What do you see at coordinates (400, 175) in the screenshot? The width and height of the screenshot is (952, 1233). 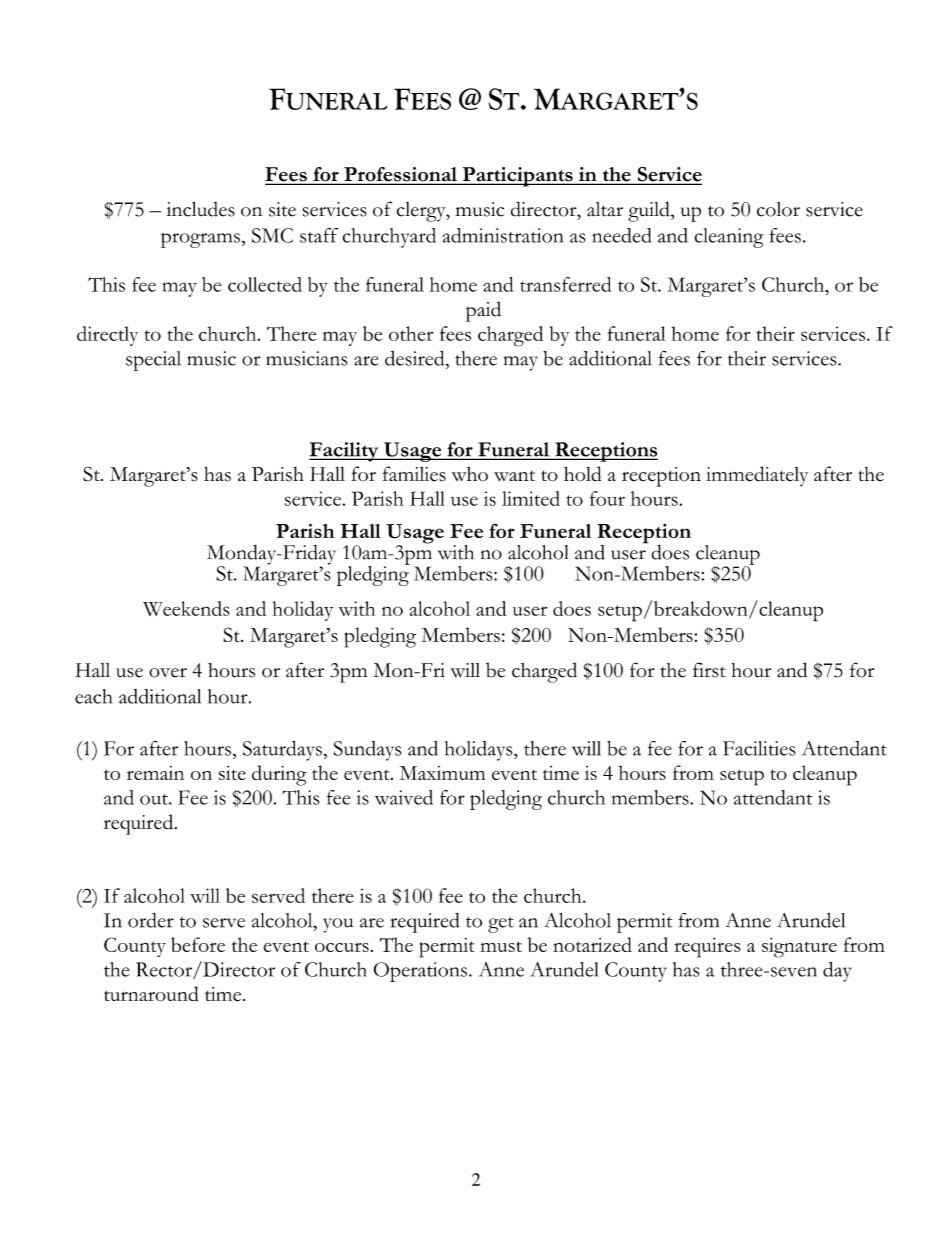 I see `Professional` at bounding box center [400, 175].
